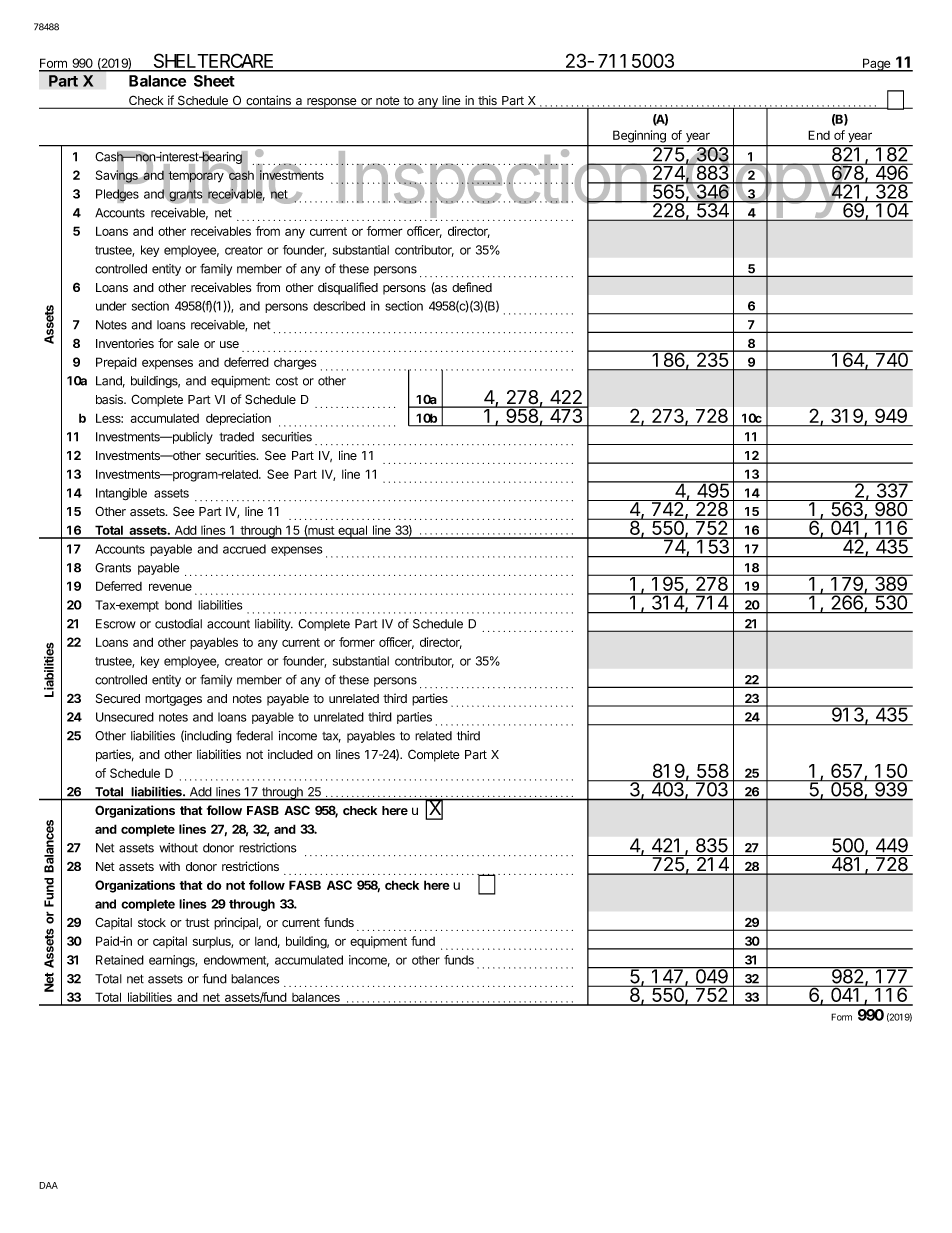  Describe the element at coordinates (121, 494) in the page. I see `Intangible` at that location.
